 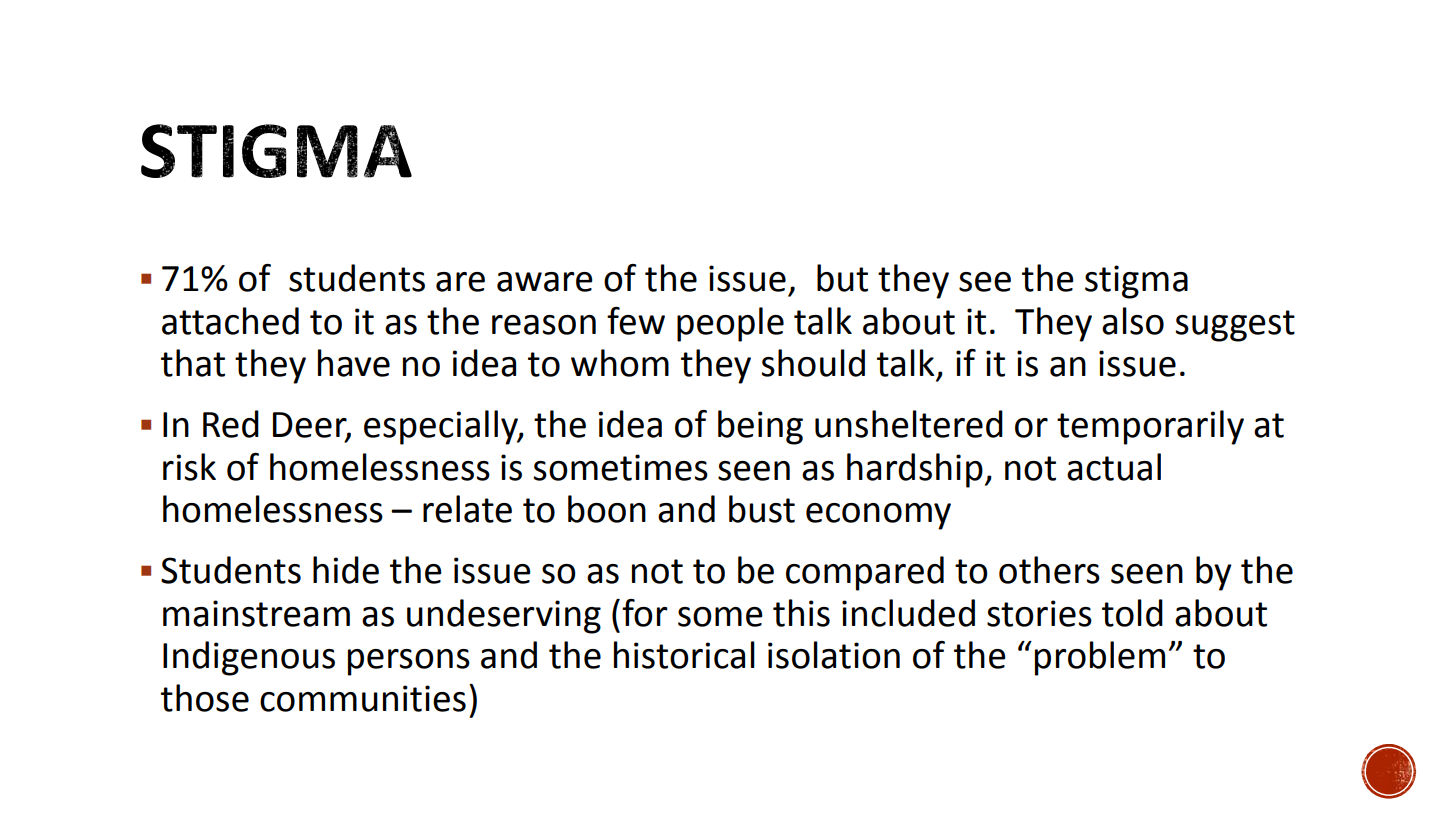 I want to click on attached, so click(x=230, y=321).
